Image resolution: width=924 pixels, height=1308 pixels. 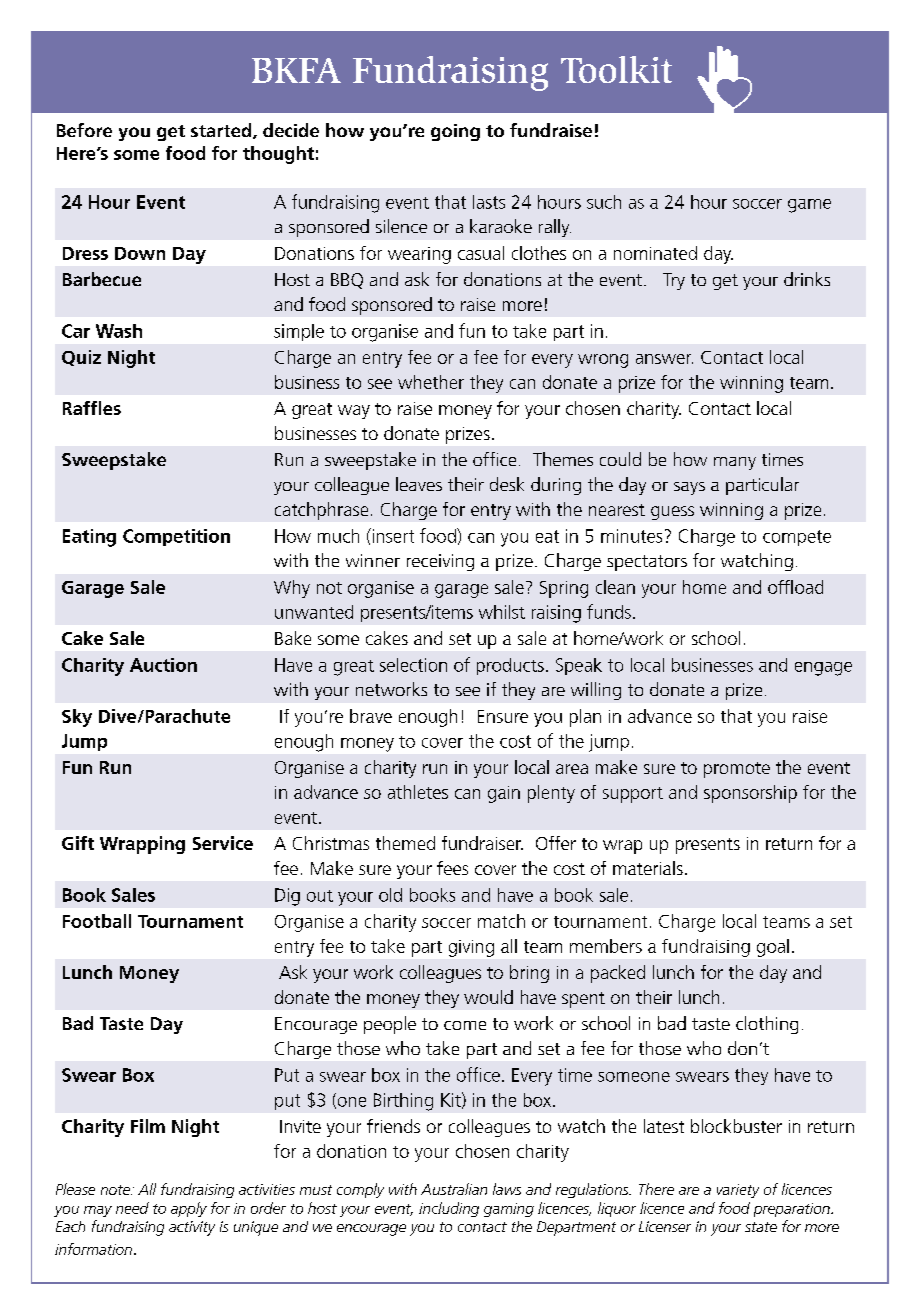 I want to click on Auction, so click(x=163, y=665).
